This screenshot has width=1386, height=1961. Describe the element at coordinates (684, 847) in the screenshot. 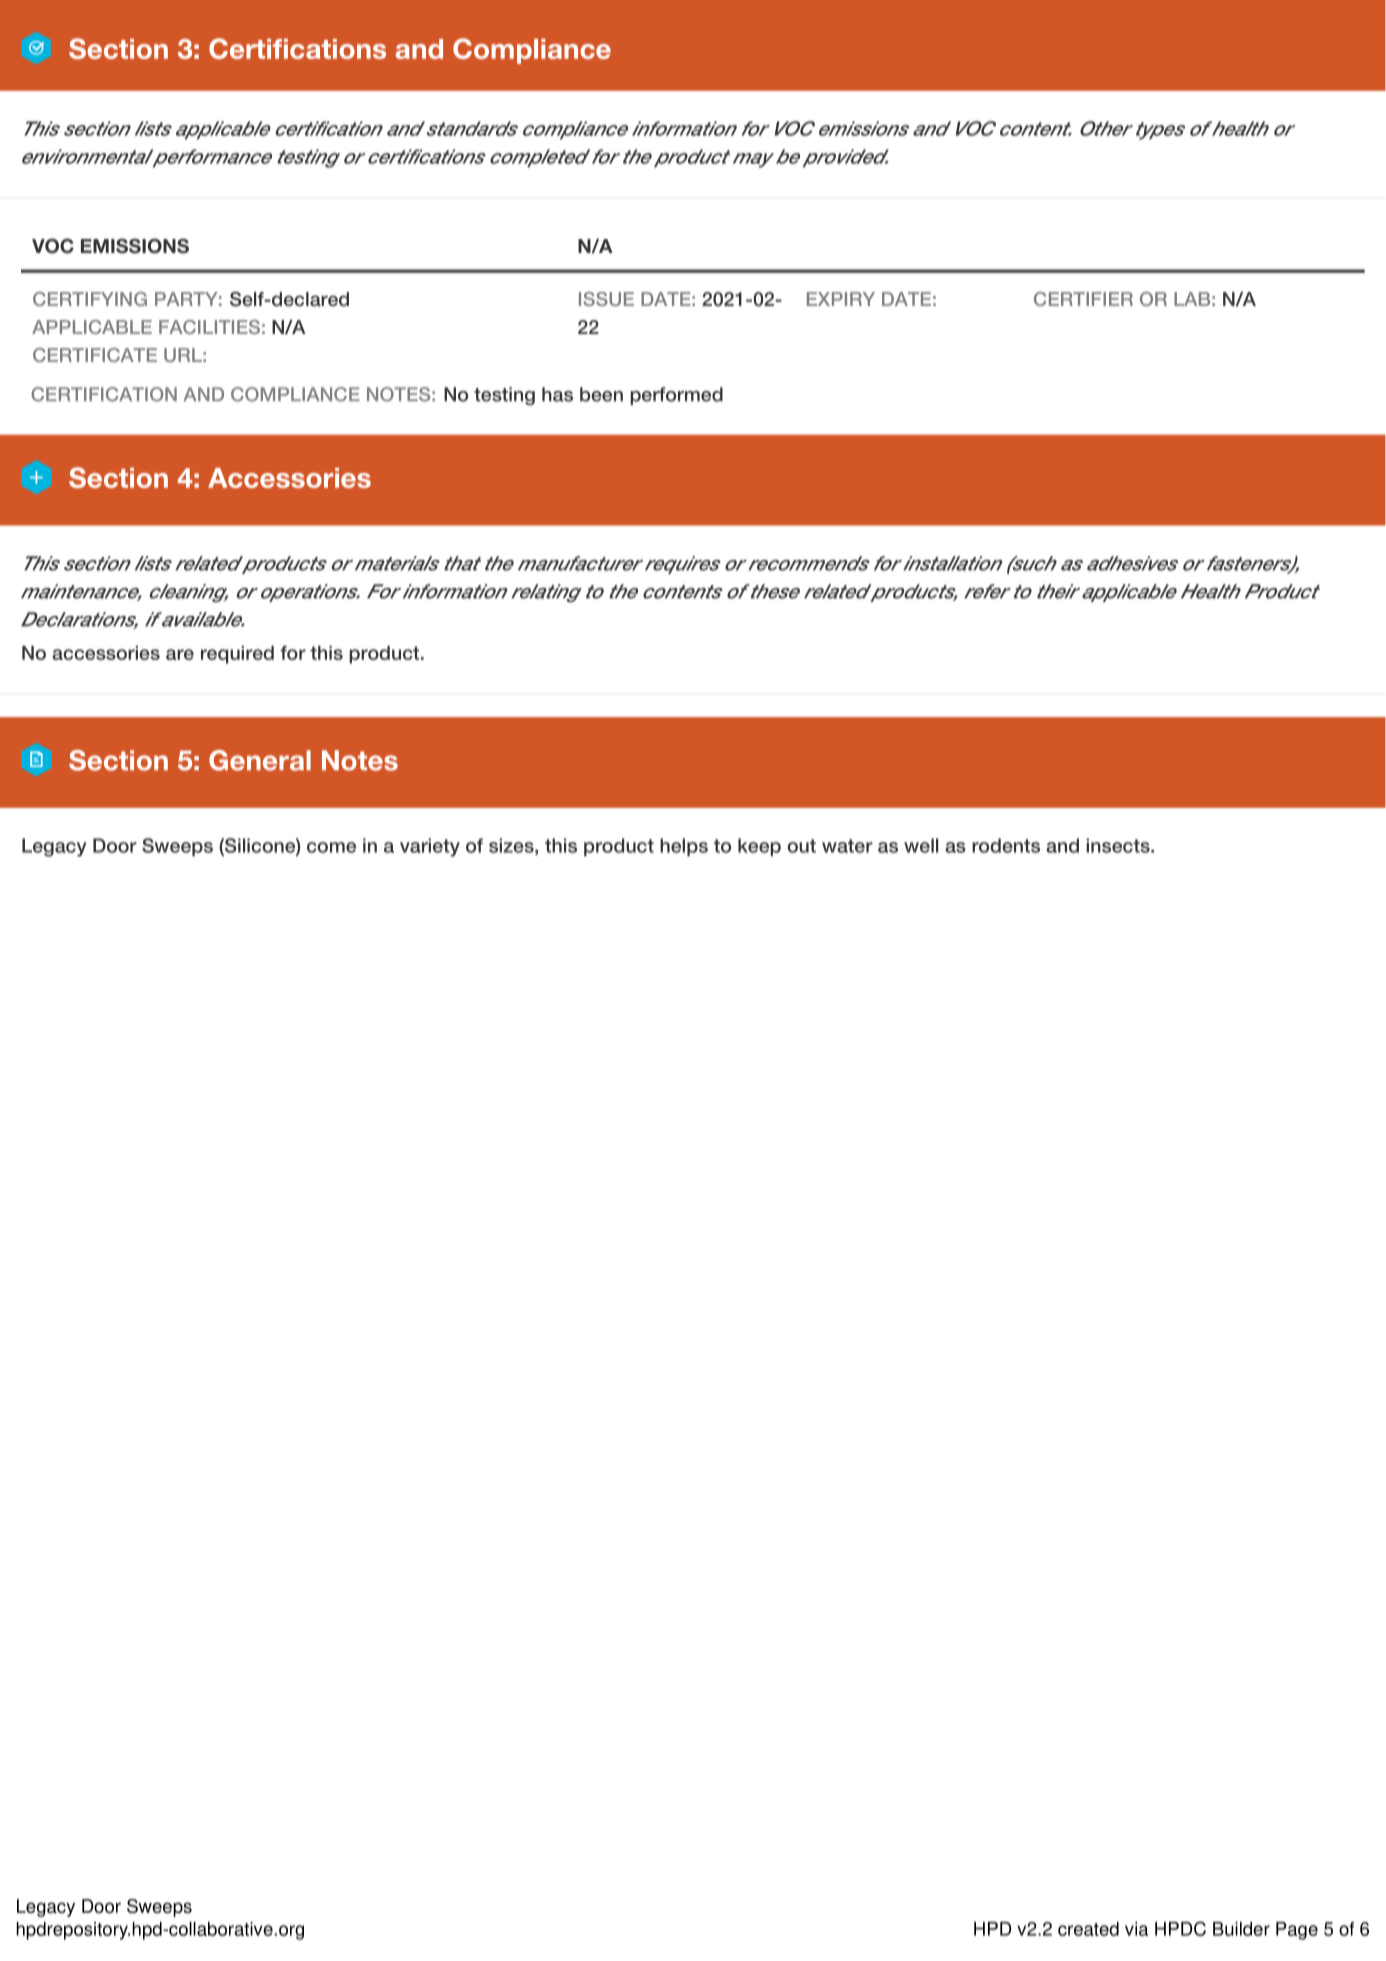

I see `helps` at that location.
